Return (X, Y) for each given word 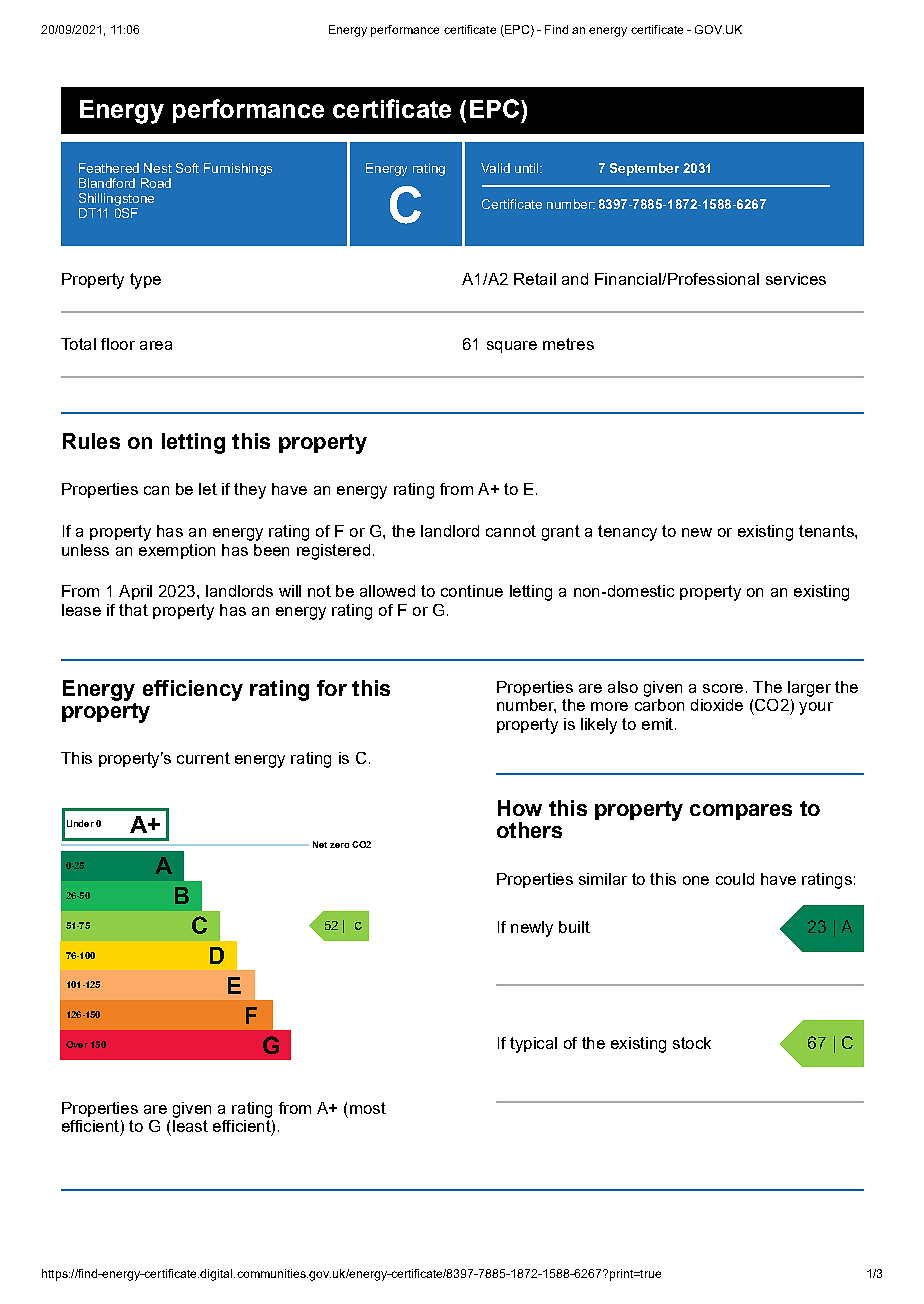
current (203, 758)
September (644, 169)
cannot (511, 531)
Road (156, 183)
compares (741, 812)
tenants (827, 531)
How (520, 808)
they (250, 491)
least (190, 1126)
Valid (495, 168)
